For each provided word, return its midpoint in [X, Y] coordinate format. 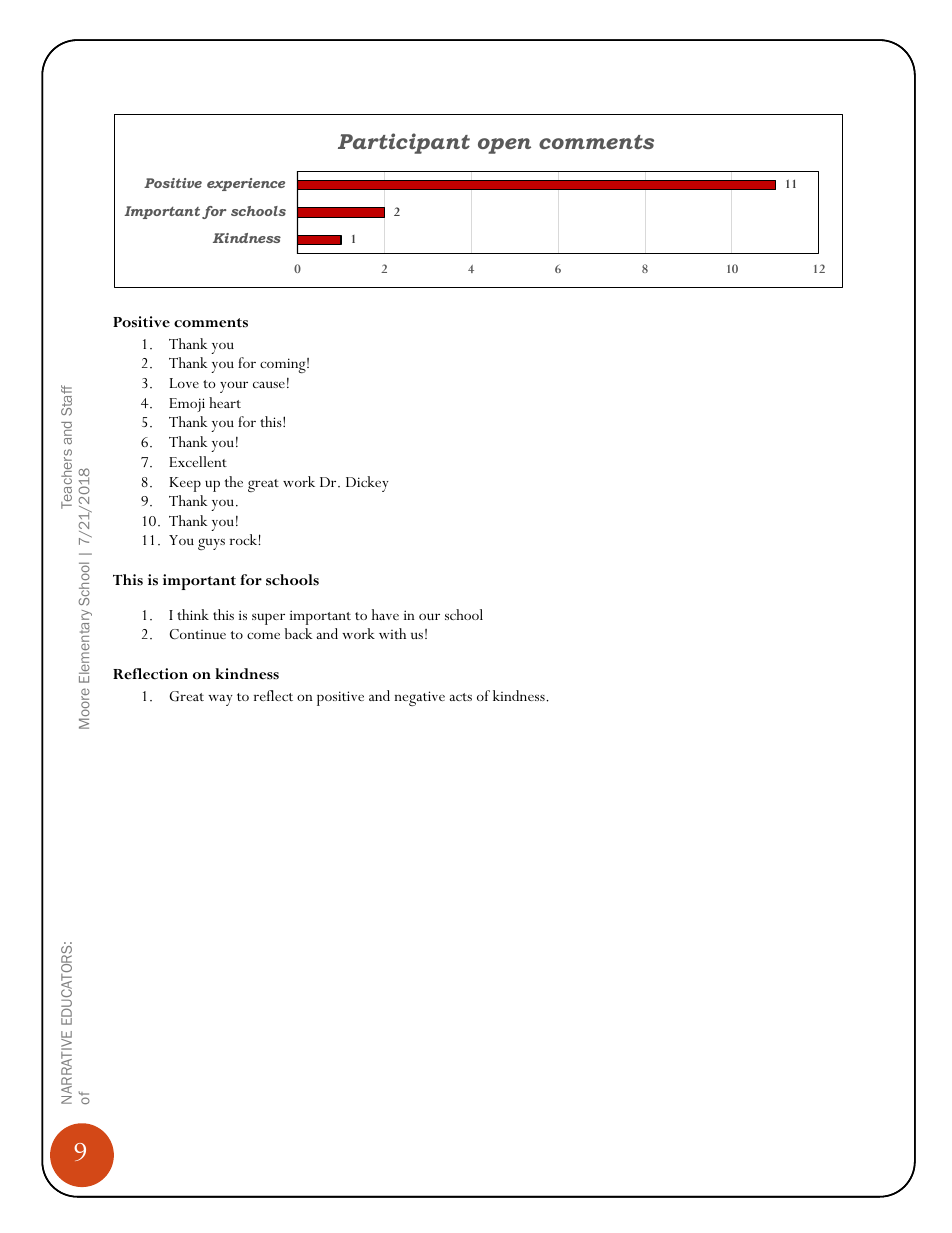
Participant [404, 143]
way [220, 700]
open [504, 146]
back [299, 633]
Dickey [367, 484]
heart [225, 402]
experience [246, 184]
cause [269, 384]
